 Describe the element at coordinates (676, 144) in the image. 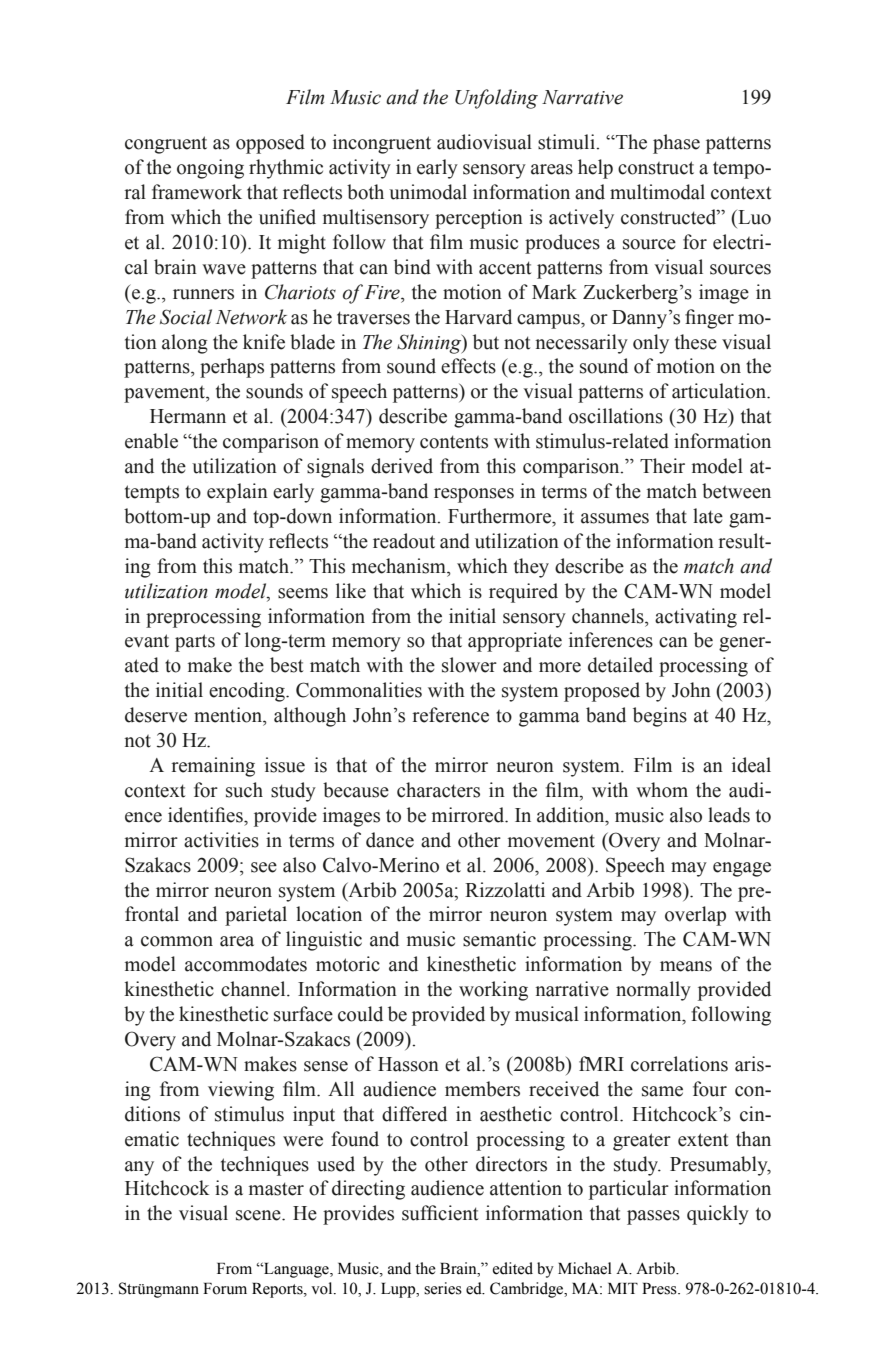

I see `phase` at that location.
